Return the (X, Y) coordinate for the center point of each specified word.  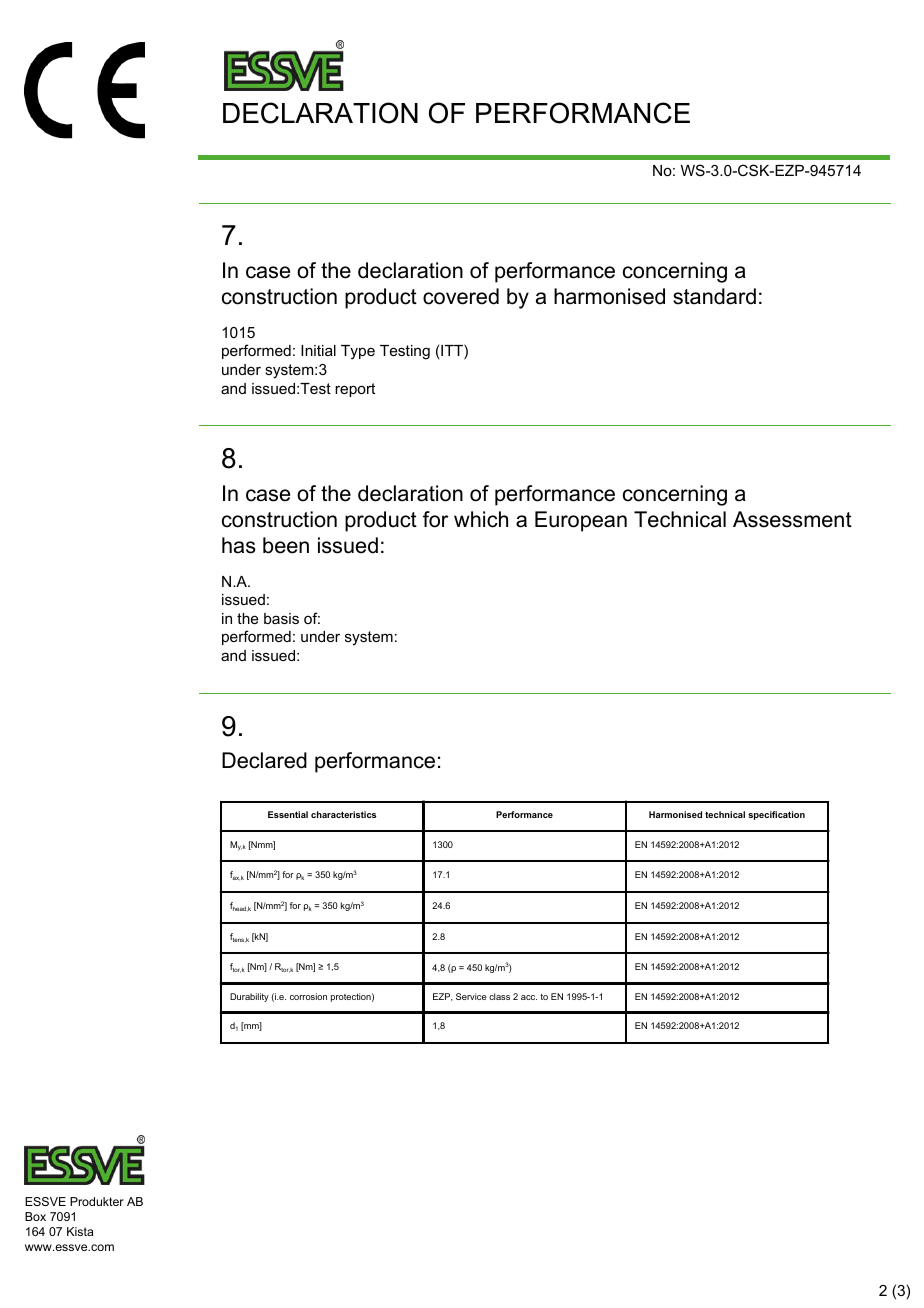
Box (35, 1216)
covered (461, 296)
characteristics (343, 814)
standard (714, 296)
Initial (318, 350)
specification (776, 815)
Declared (264, 760)
